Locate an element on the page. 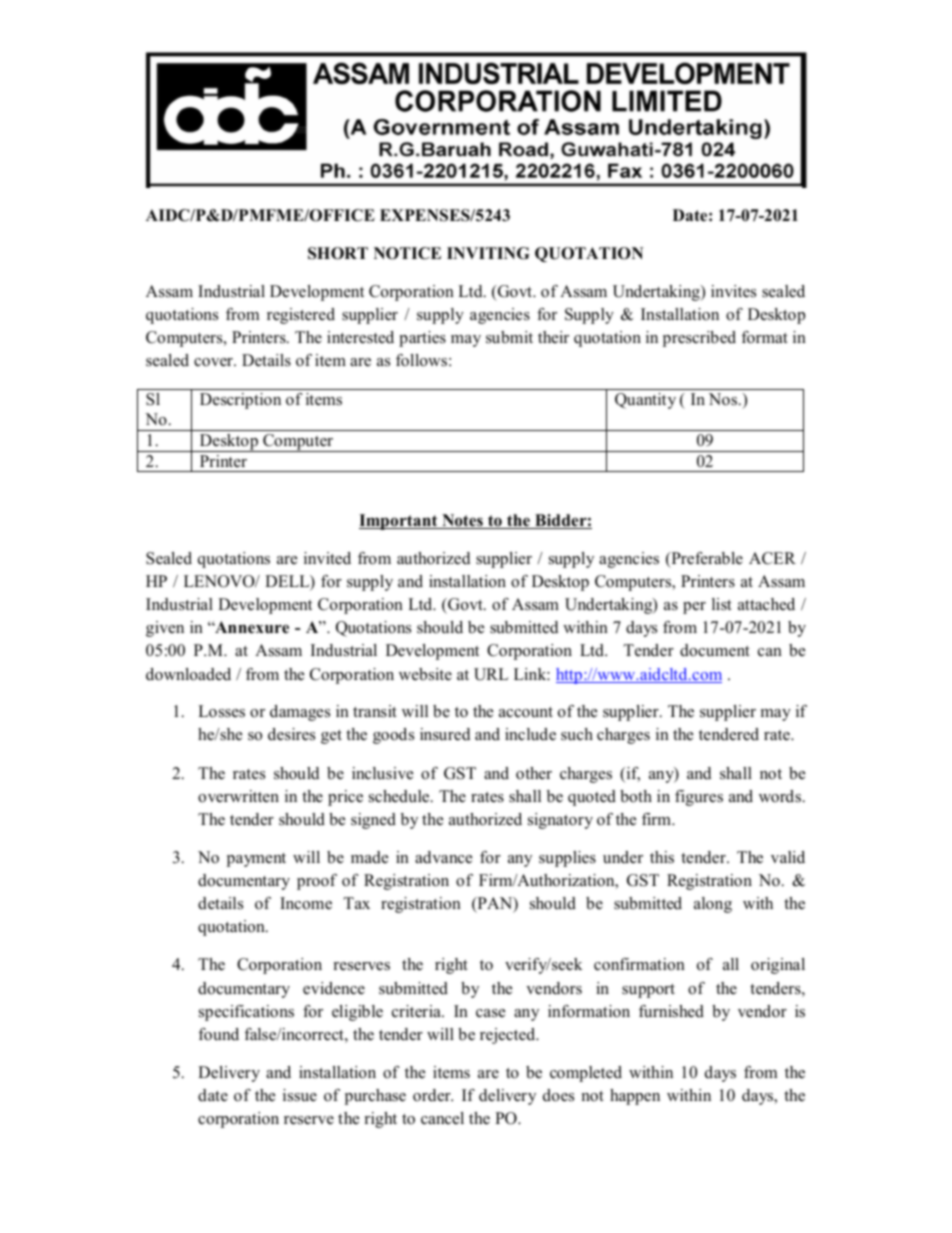 The image size is (952, 1233). issue is located at coordinates (300, 1095).
